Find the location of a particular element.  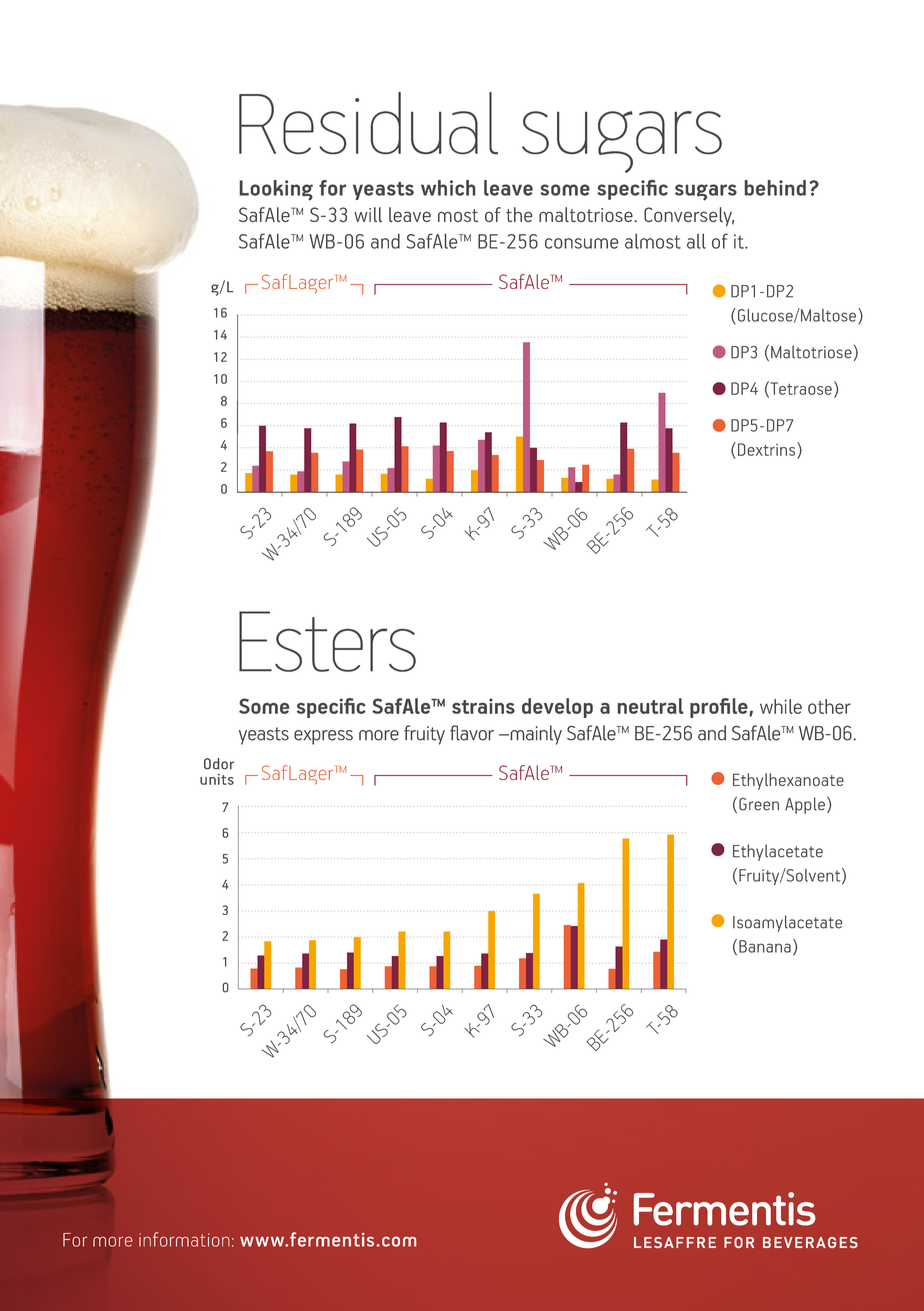

Odor is located at coordinates (219, 764).
